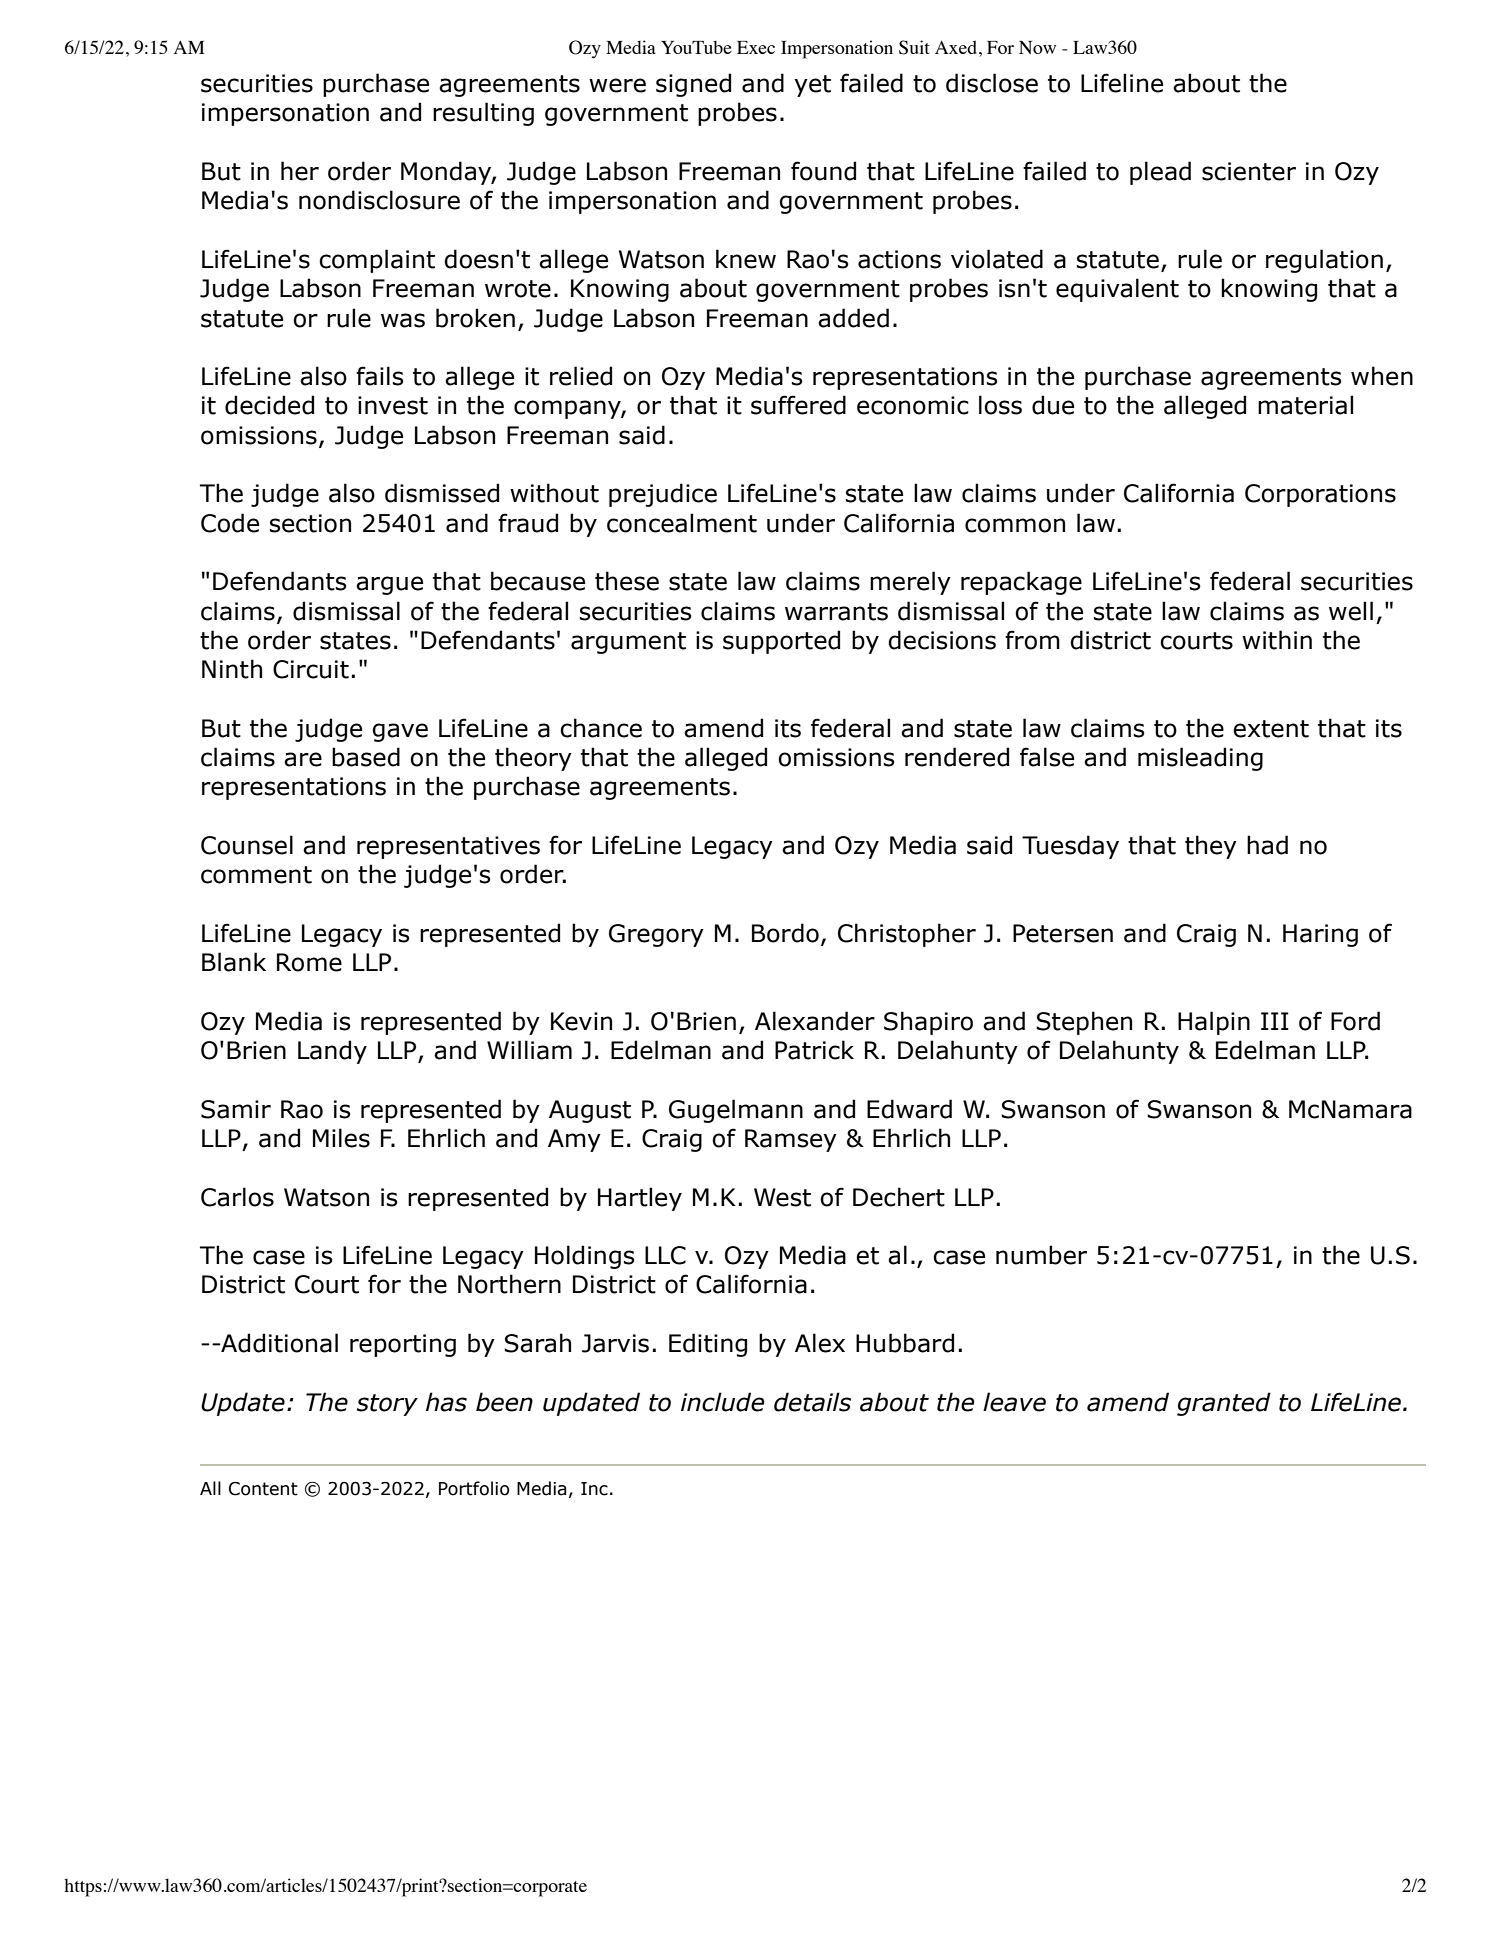 This page has height=1933, width=1494. Describe the element at coordinates (1160, 173) in the page. I see `plead` at that location.
